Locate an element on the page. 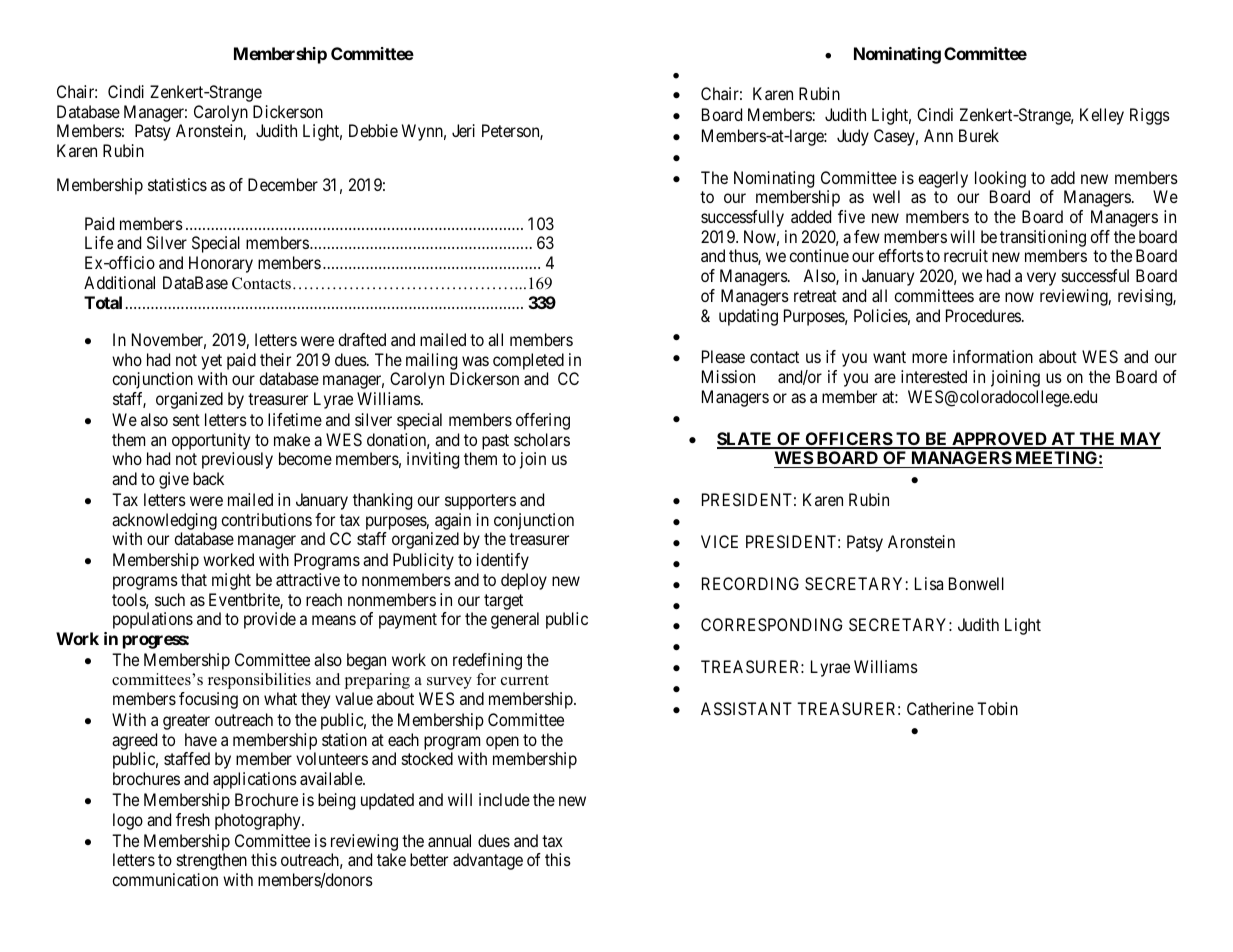  Jeri is located at coordinates (463, 130).
